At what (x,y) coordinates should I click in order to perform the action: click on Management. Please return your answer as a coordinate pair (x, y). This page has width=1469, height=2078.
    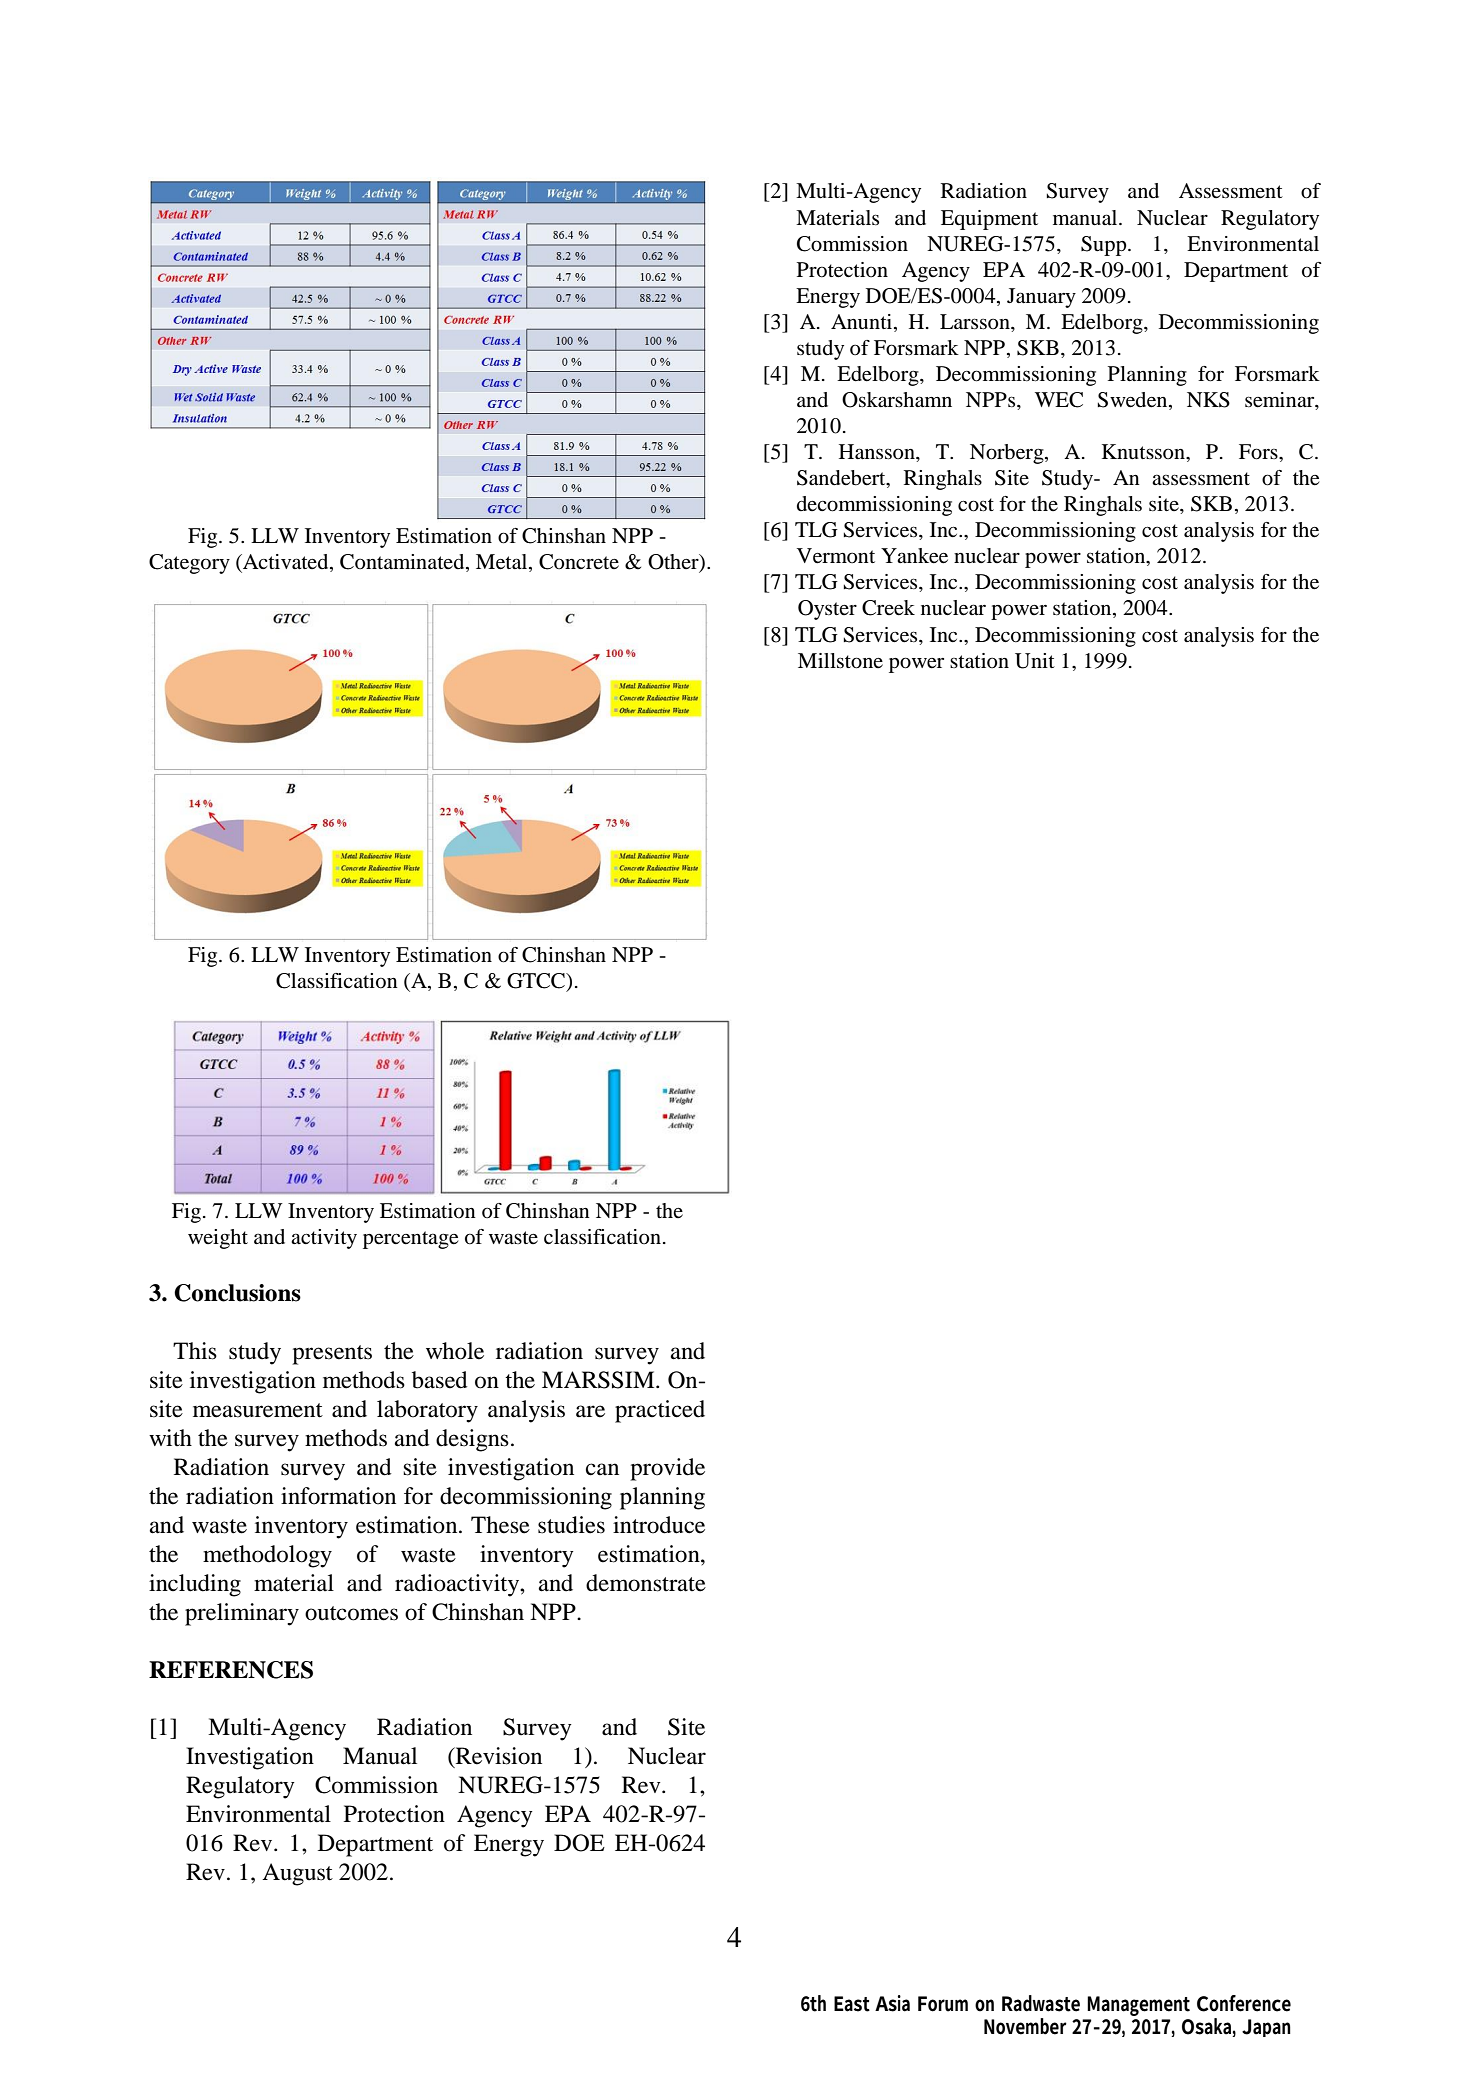
    Looking at the image, I should click on (1138, 2006).
